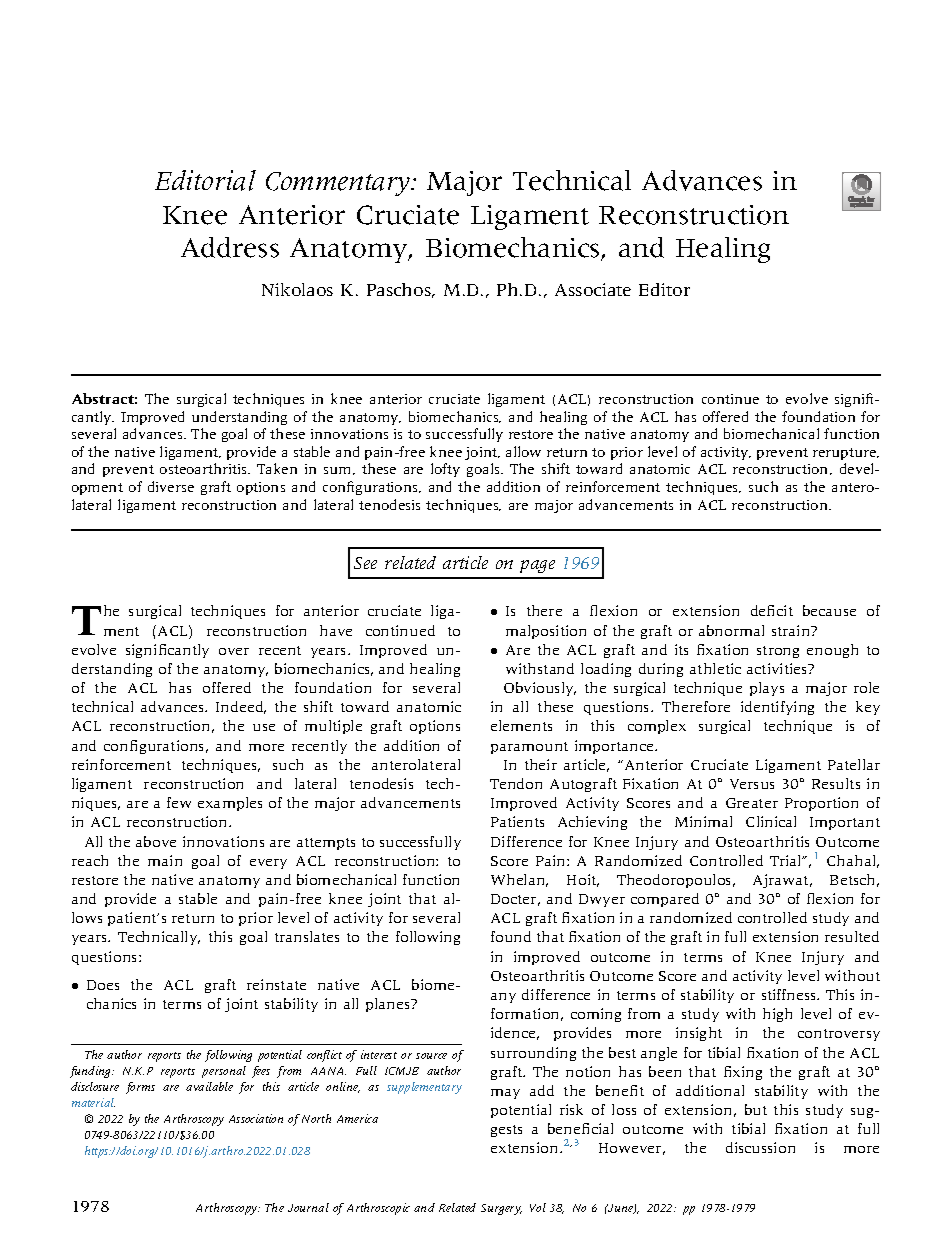 Image resolution: width=952 pixels, height=1256 pixels. I want to click on discussion, so click(760, 1147).
